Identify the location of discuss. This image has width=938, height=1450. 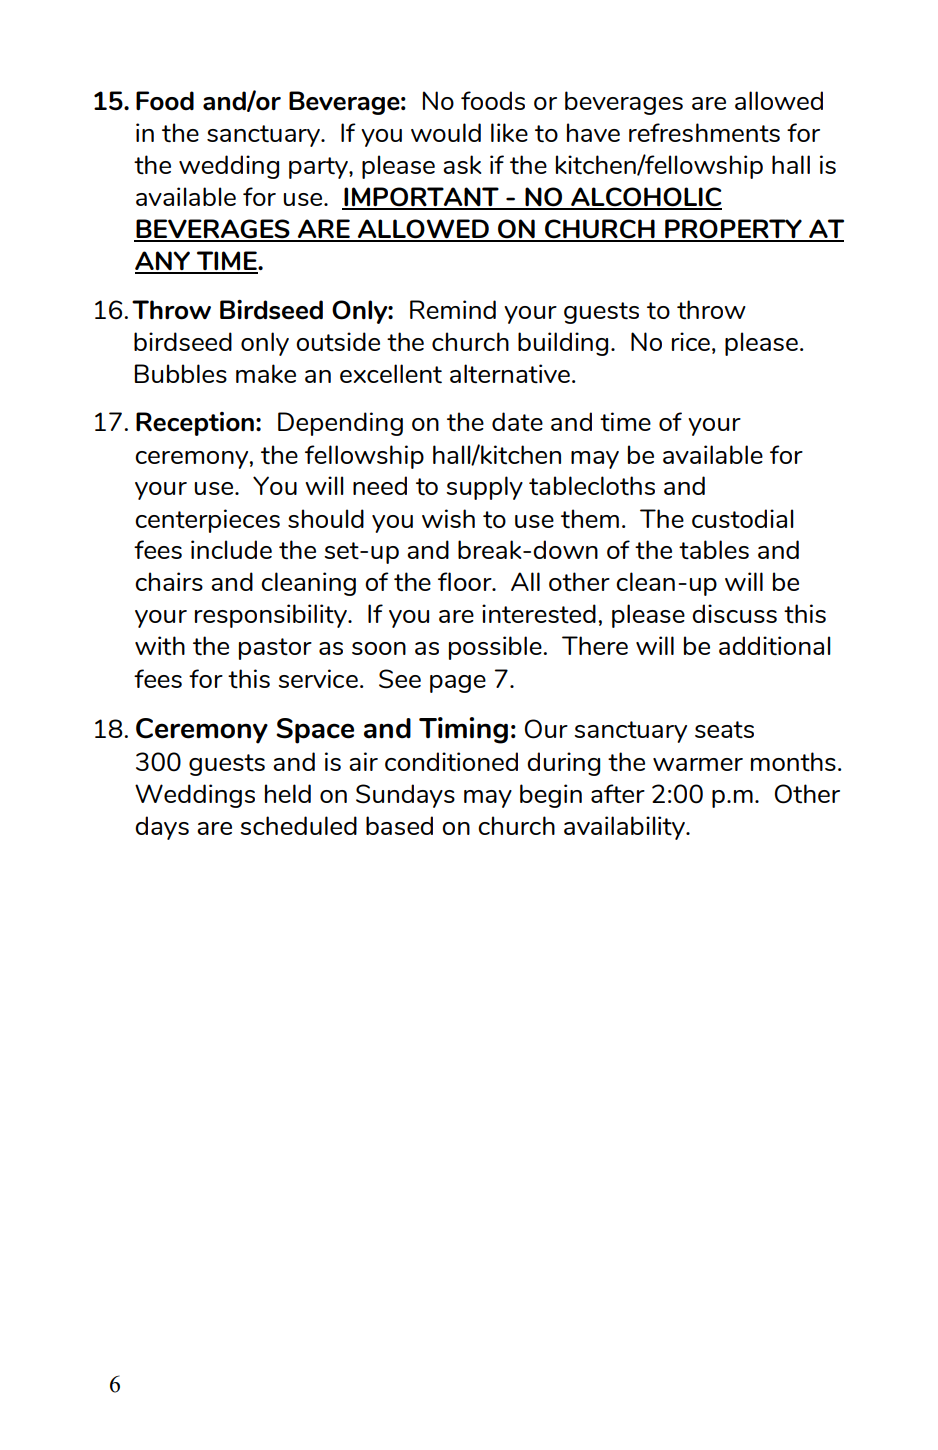
(734, 613).
